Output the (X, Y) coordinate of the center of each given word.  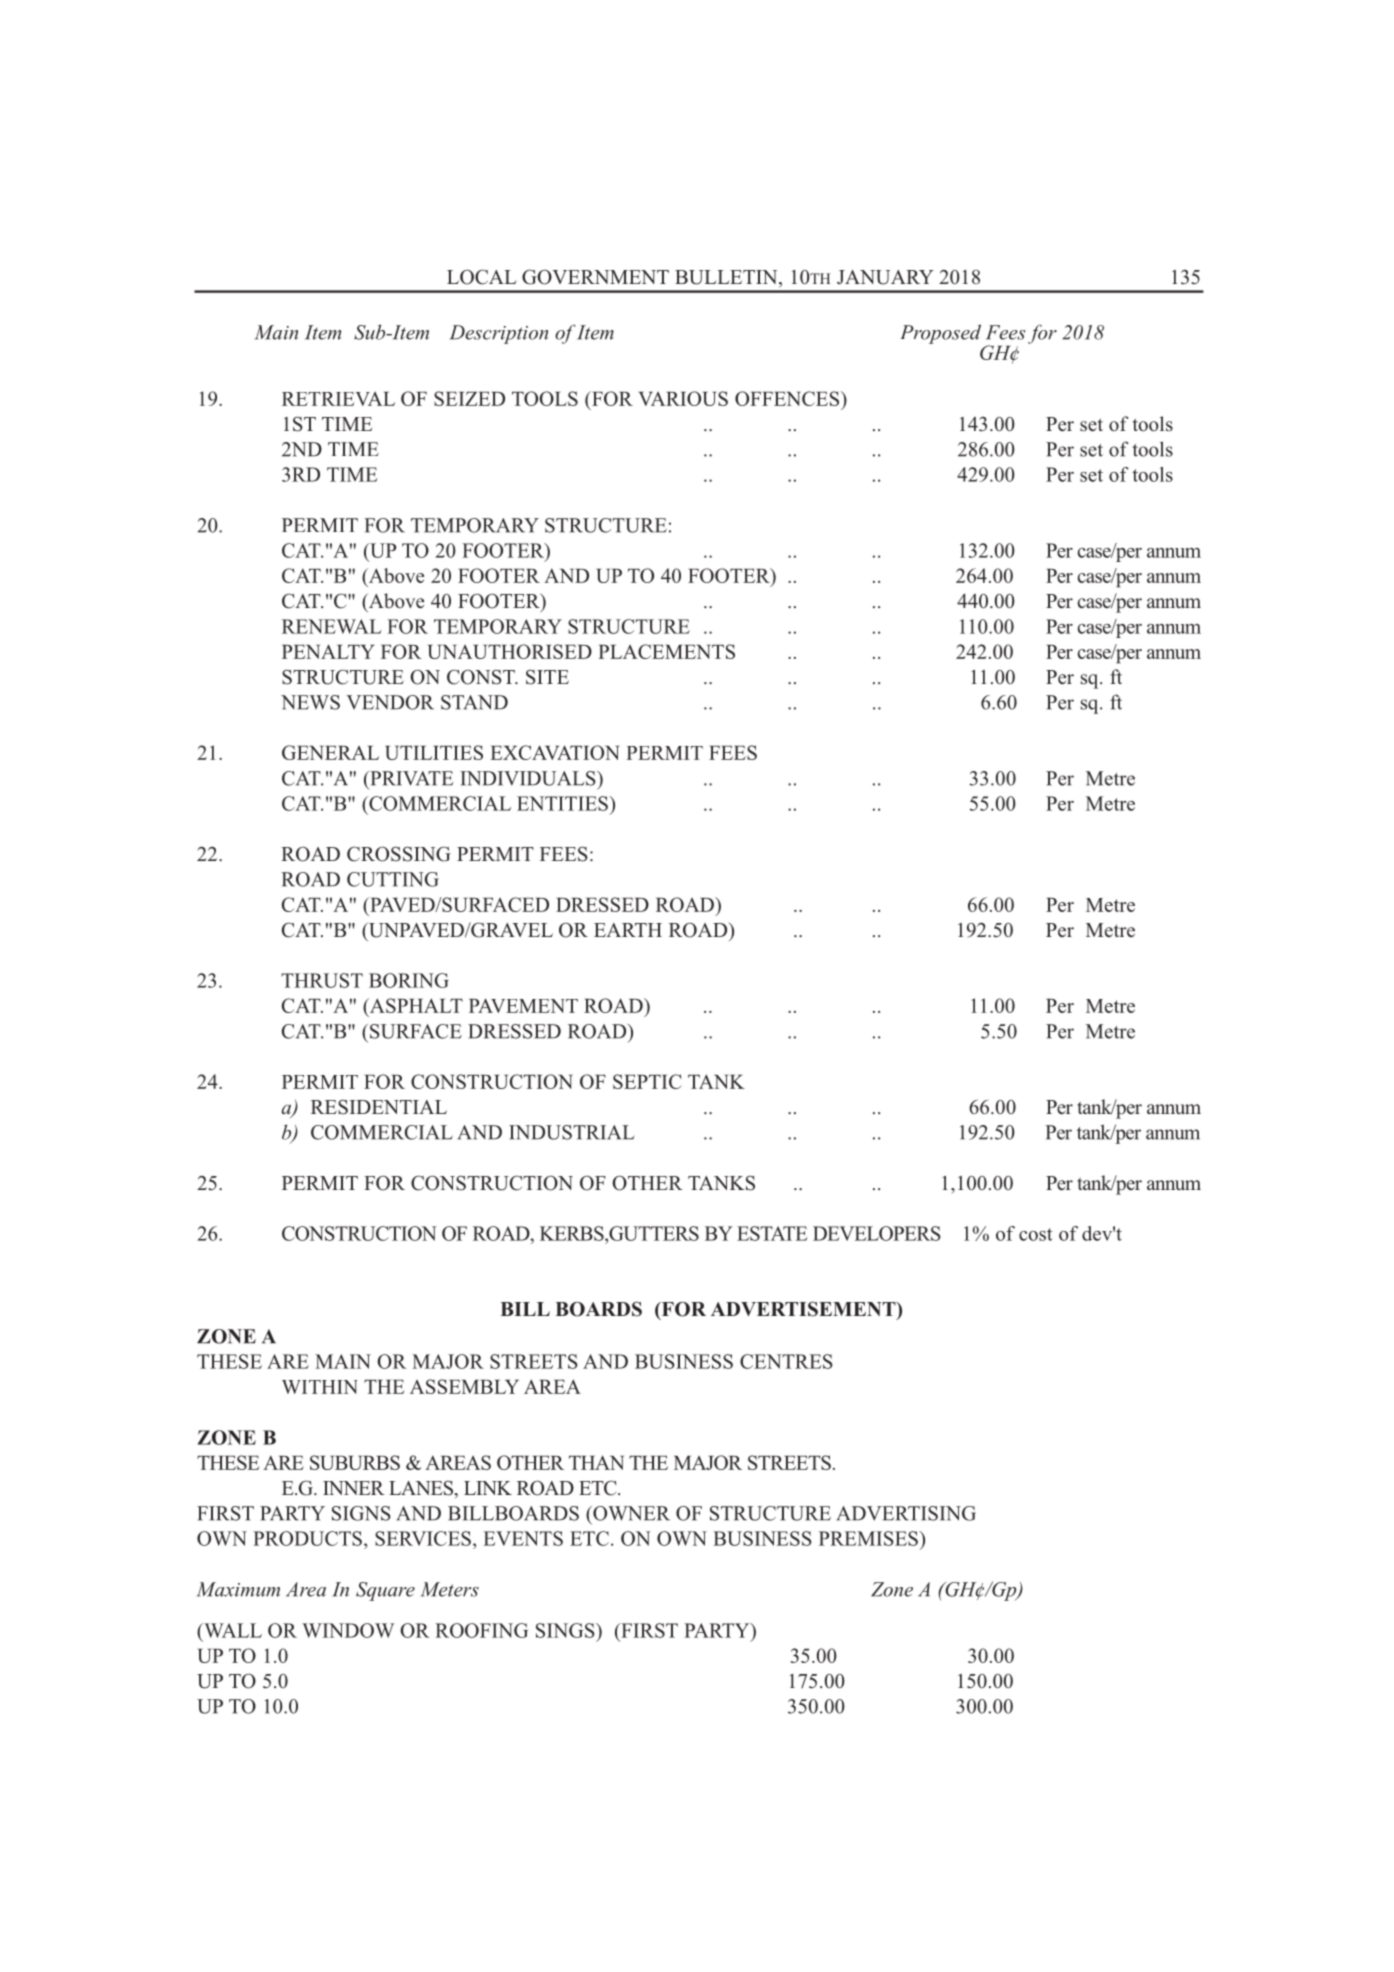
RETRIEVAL (338, 399)
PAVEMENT (523, 1005)
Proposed (941, 334)
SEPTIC (647, 1081)
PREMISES (869, 1538)
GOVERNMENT (595, 277)
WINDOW (348, 1630)
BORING (409, 980)
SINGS (566, 1630)
